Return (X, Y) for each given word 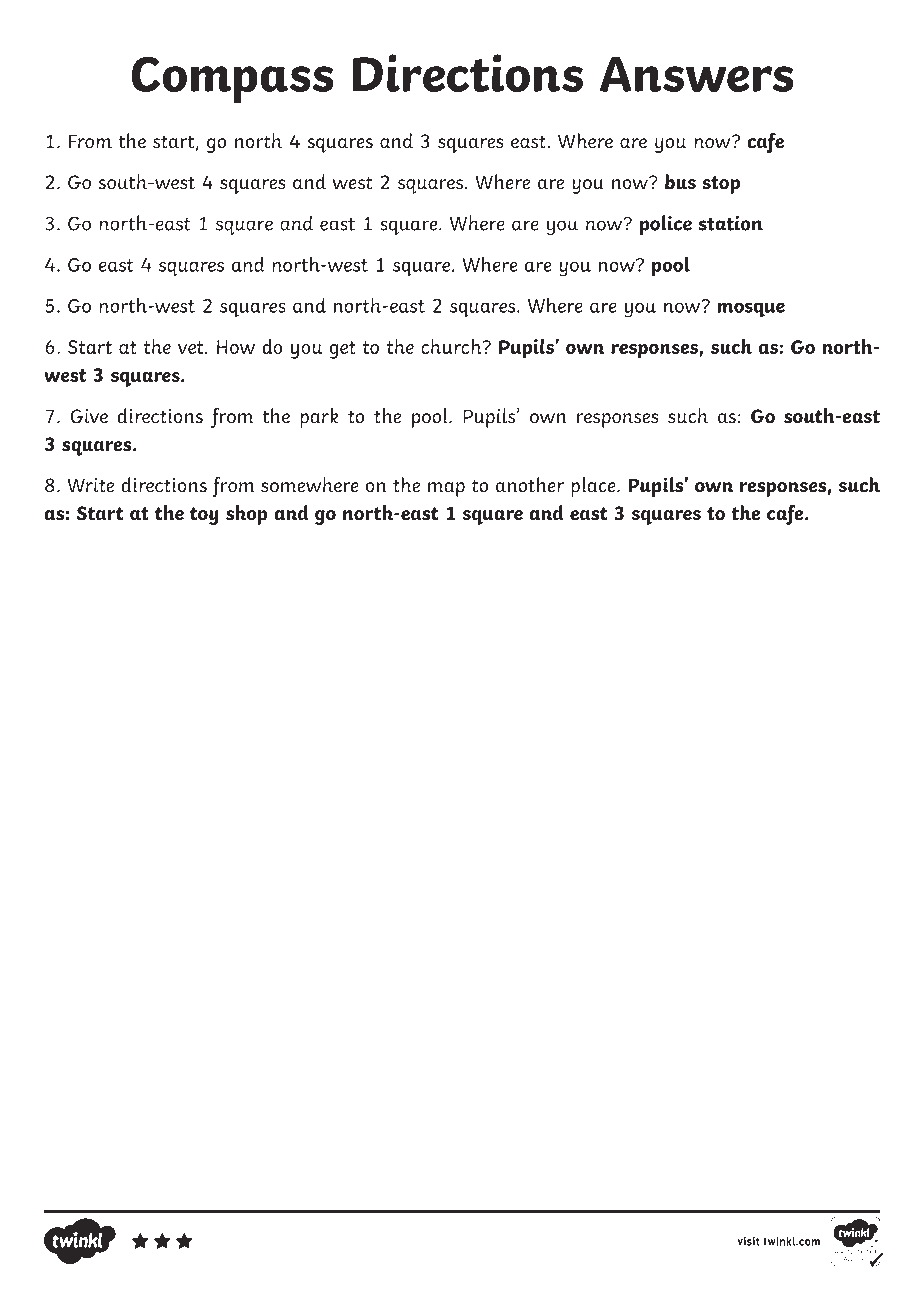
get (343, 350)
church (452, 346)
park (319, 418)
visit (748, 1241)
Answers (697, 74)
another (530, 485)
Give (89, 416)
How (236, 347)
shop (246, 515)
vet (192, 347)
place (594, 487)
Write (90, 485)
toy (204, 516)
